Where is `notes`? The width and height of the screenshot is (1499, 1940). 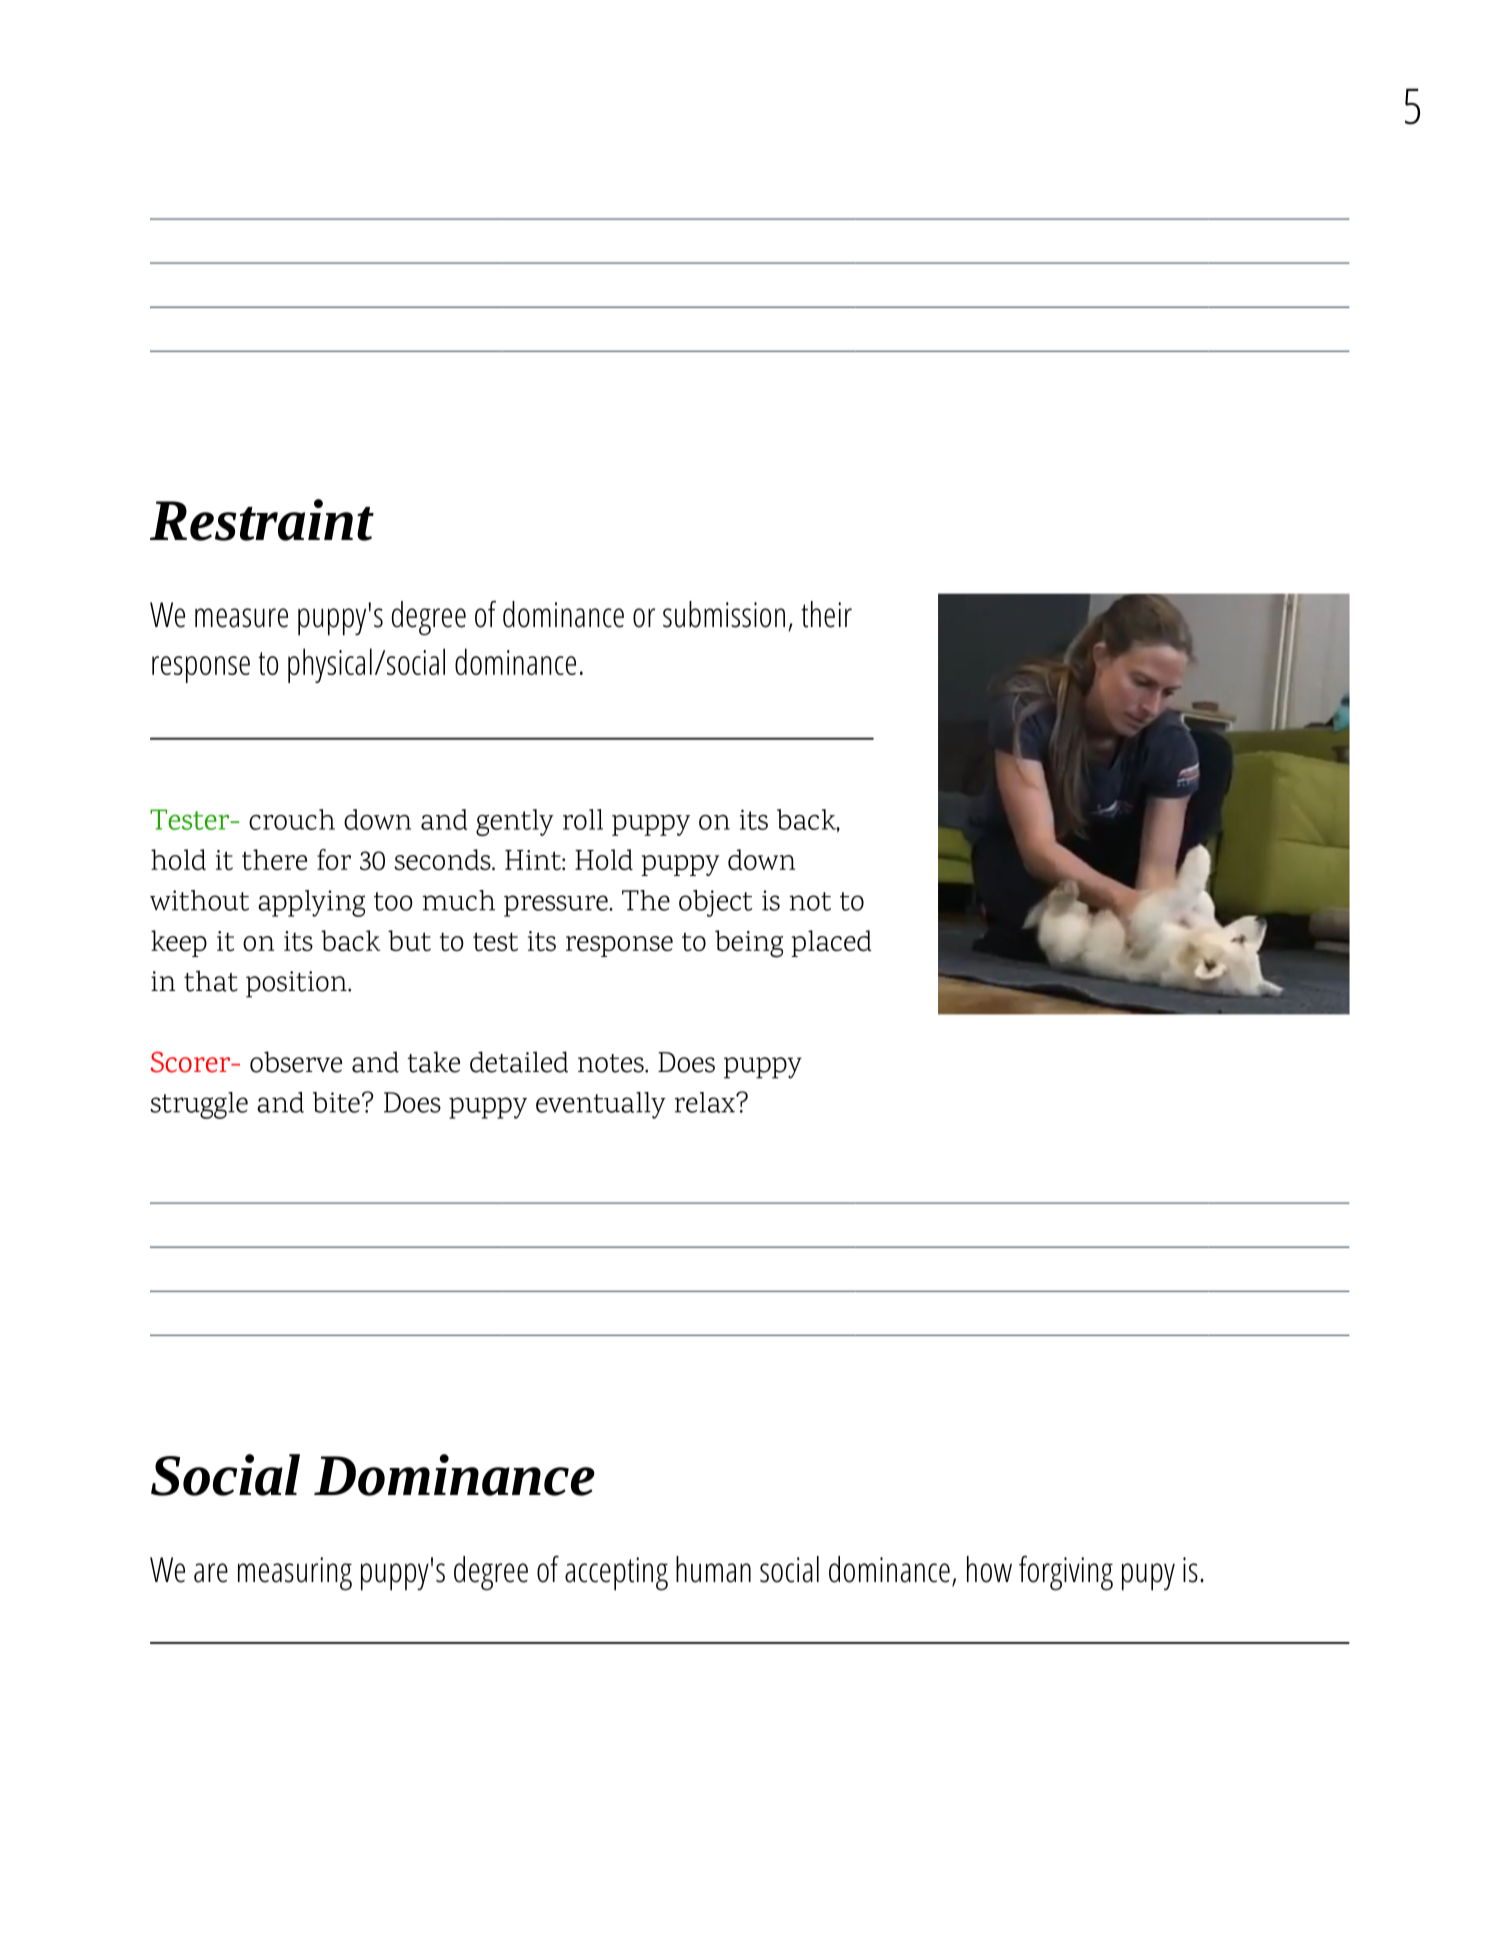
notes is located at coordinates (612, 1063).
